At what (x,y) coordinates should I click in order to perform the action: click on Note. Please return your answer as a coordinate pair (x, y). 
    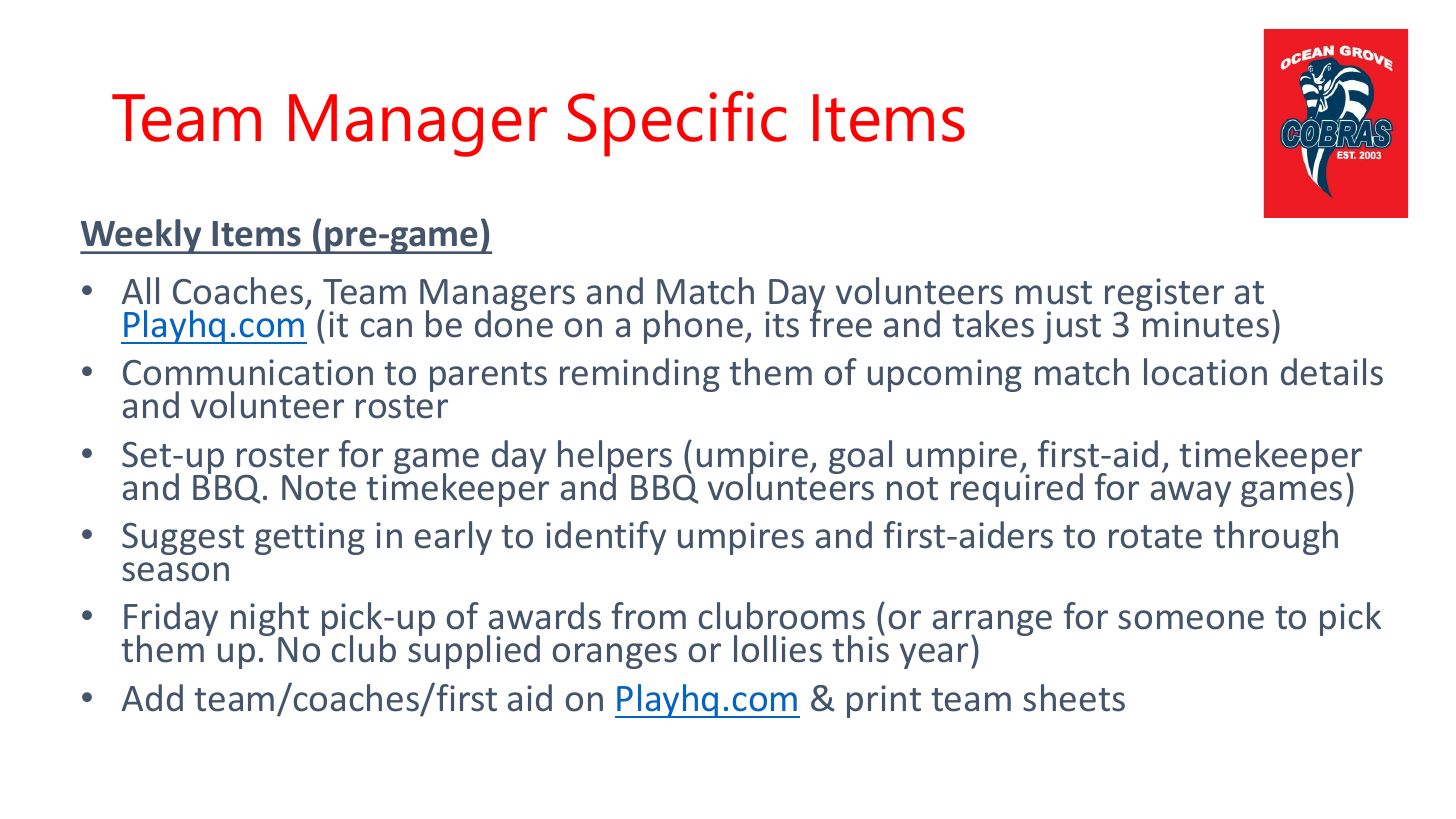
    Looking at the image, I should click on (319, 488).
